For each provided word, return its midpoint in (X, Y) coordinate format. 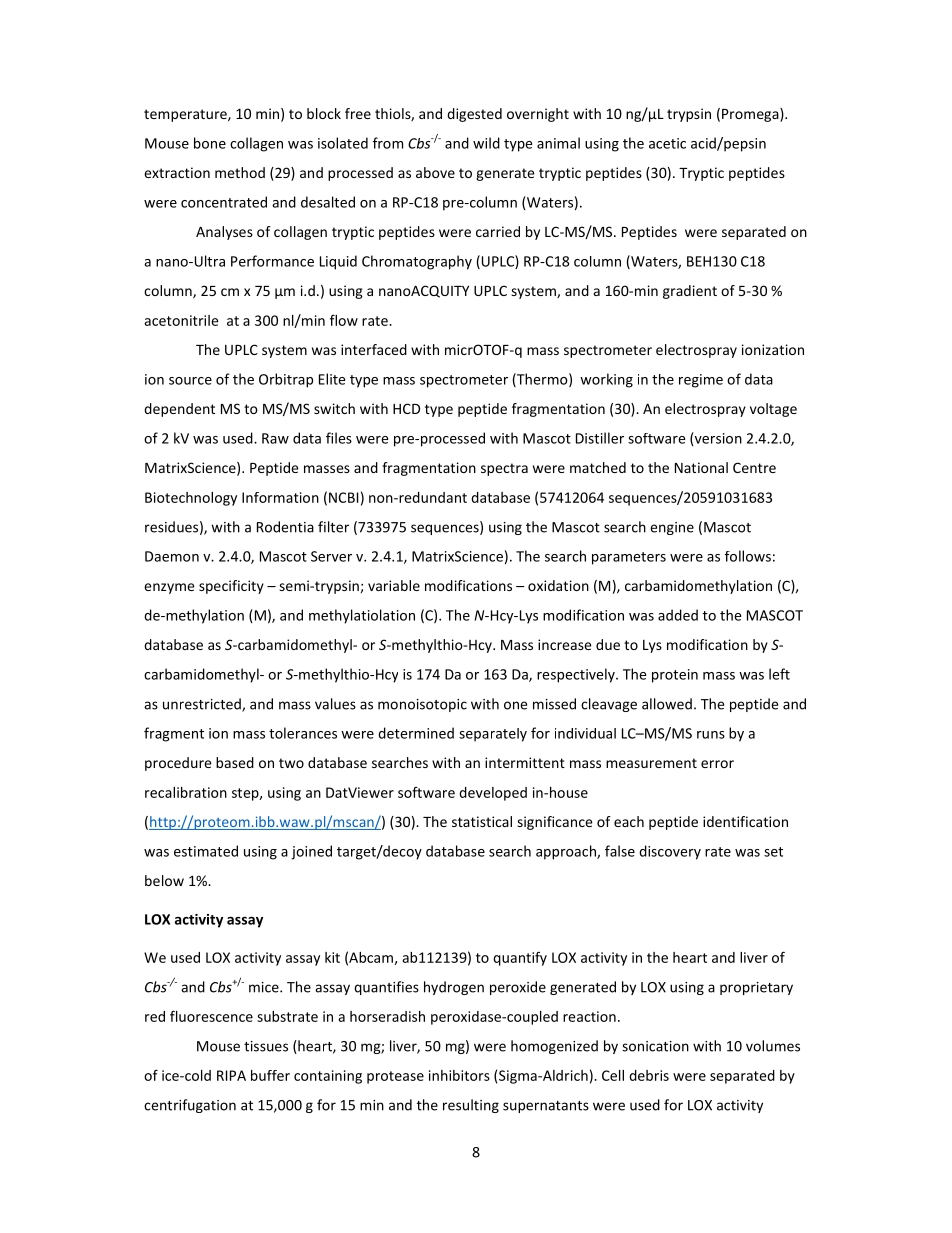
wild (486, 143)
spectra (504, 469)
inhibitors (459, 1075)
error (717, 764)
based (235, 762)
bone (210, 143)
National (701, 467)
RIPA (231, 1075)
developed (493, 794)
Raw (275, 438)
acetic (667, 143)
